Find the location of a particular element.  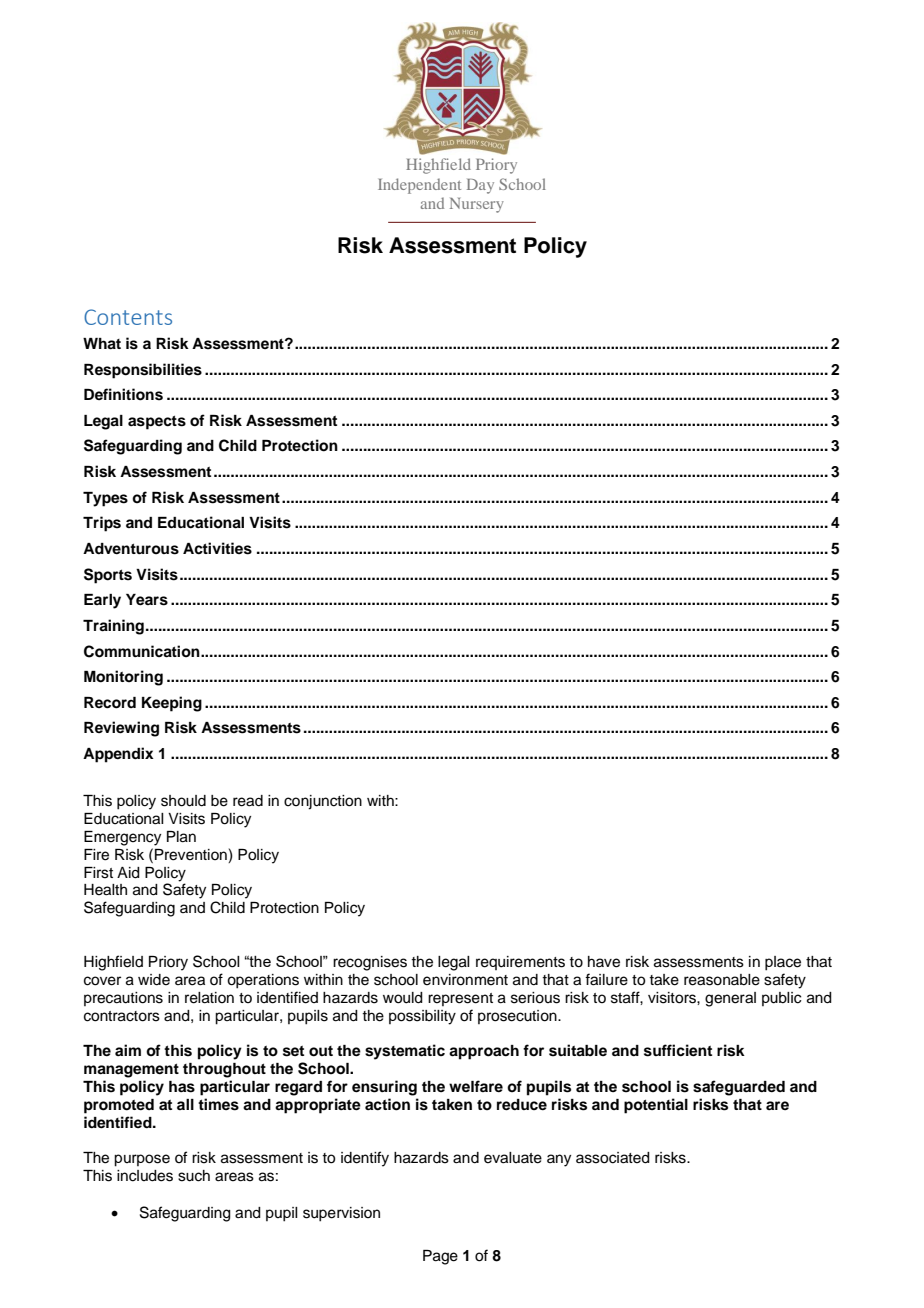

conjunction is located at coordinates (323, 802).
